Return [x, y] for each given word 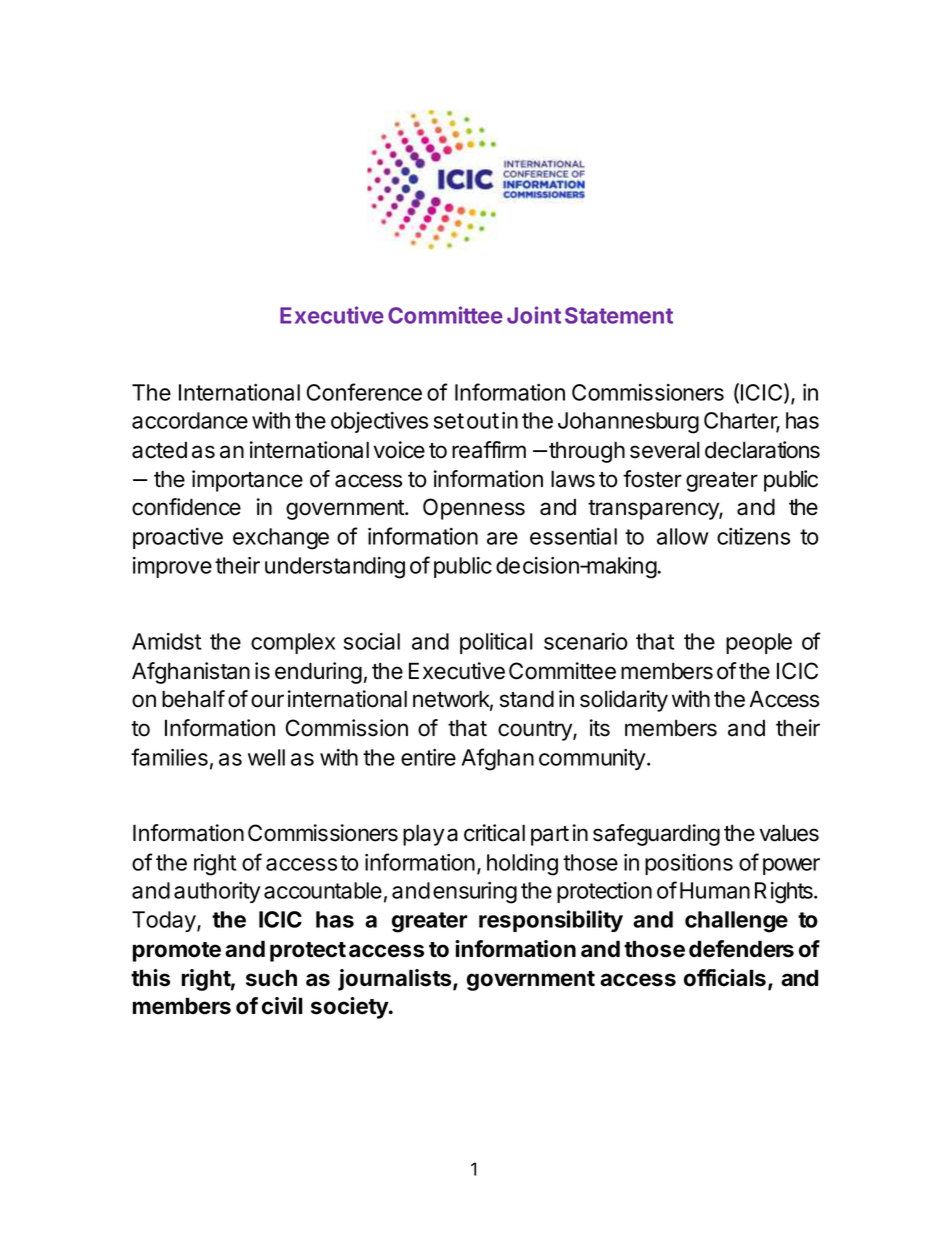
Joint [534, 315]
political [496, 643]
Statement [619, 315]
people [759, 643]
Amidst [166, 641]
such [271, 978]
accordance [190, 420]
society [350, 1008]
